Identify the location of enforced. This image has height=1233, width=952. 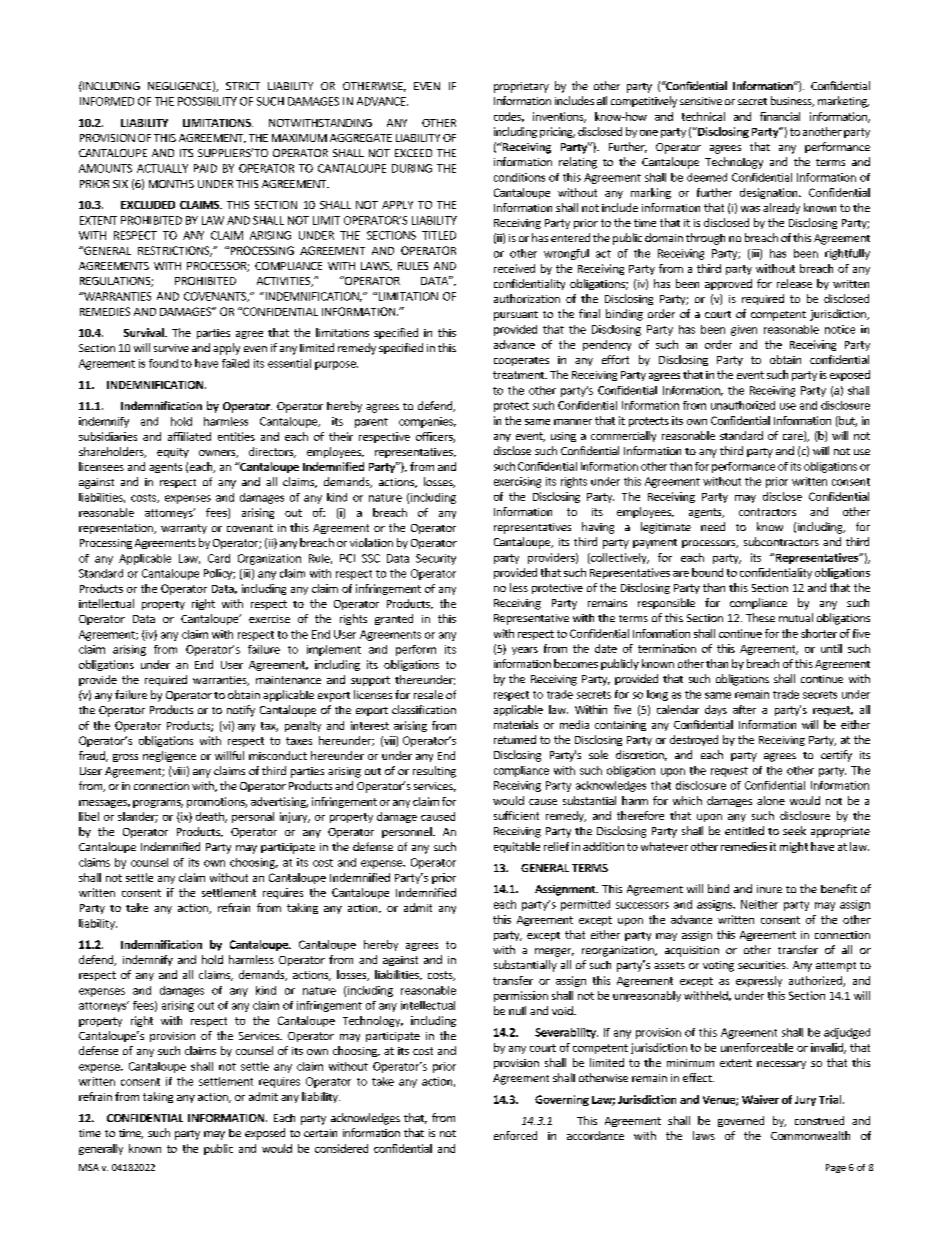
(515, 1135).
